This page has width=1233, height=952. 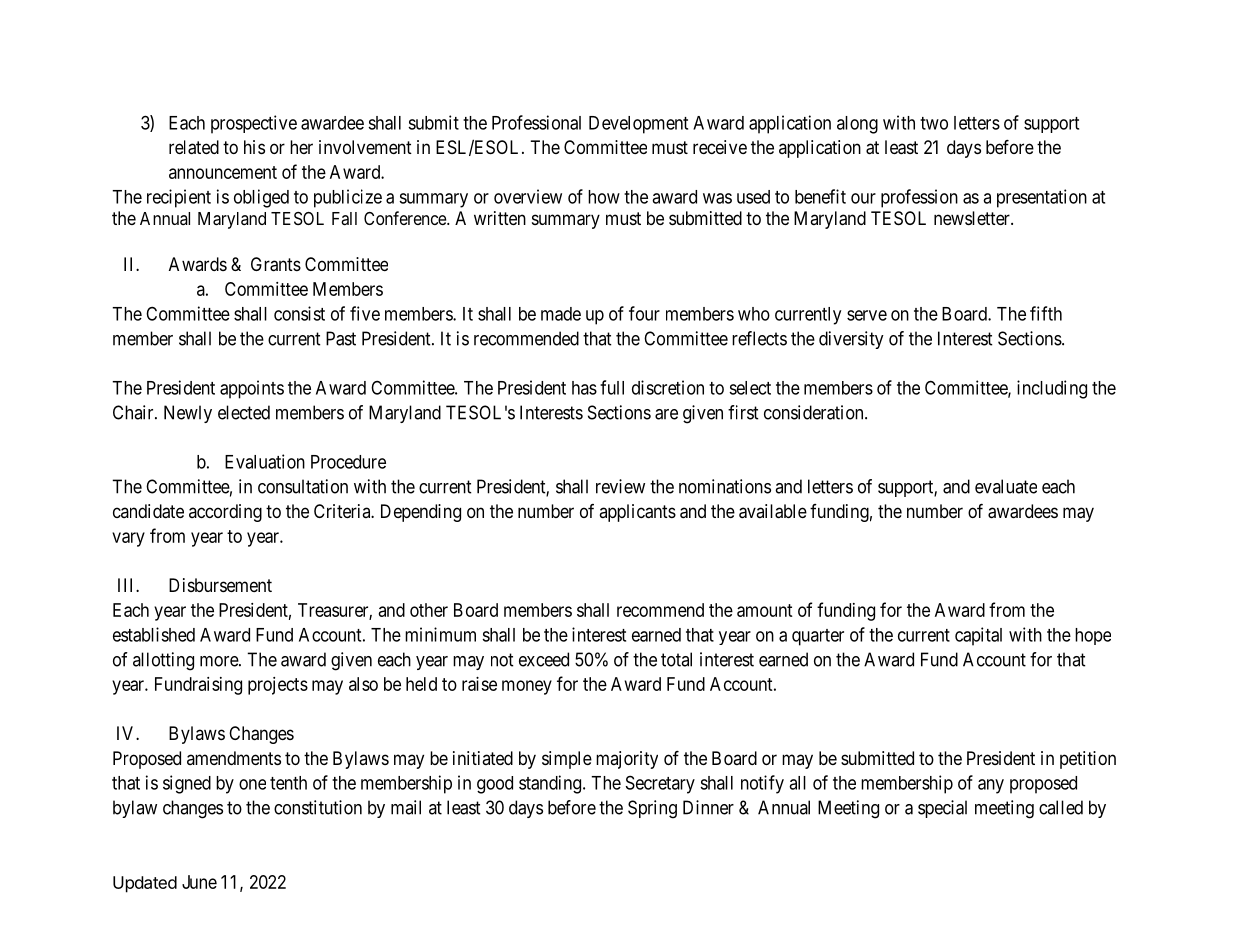 I want to click on two, so click(x=934, y=123).
